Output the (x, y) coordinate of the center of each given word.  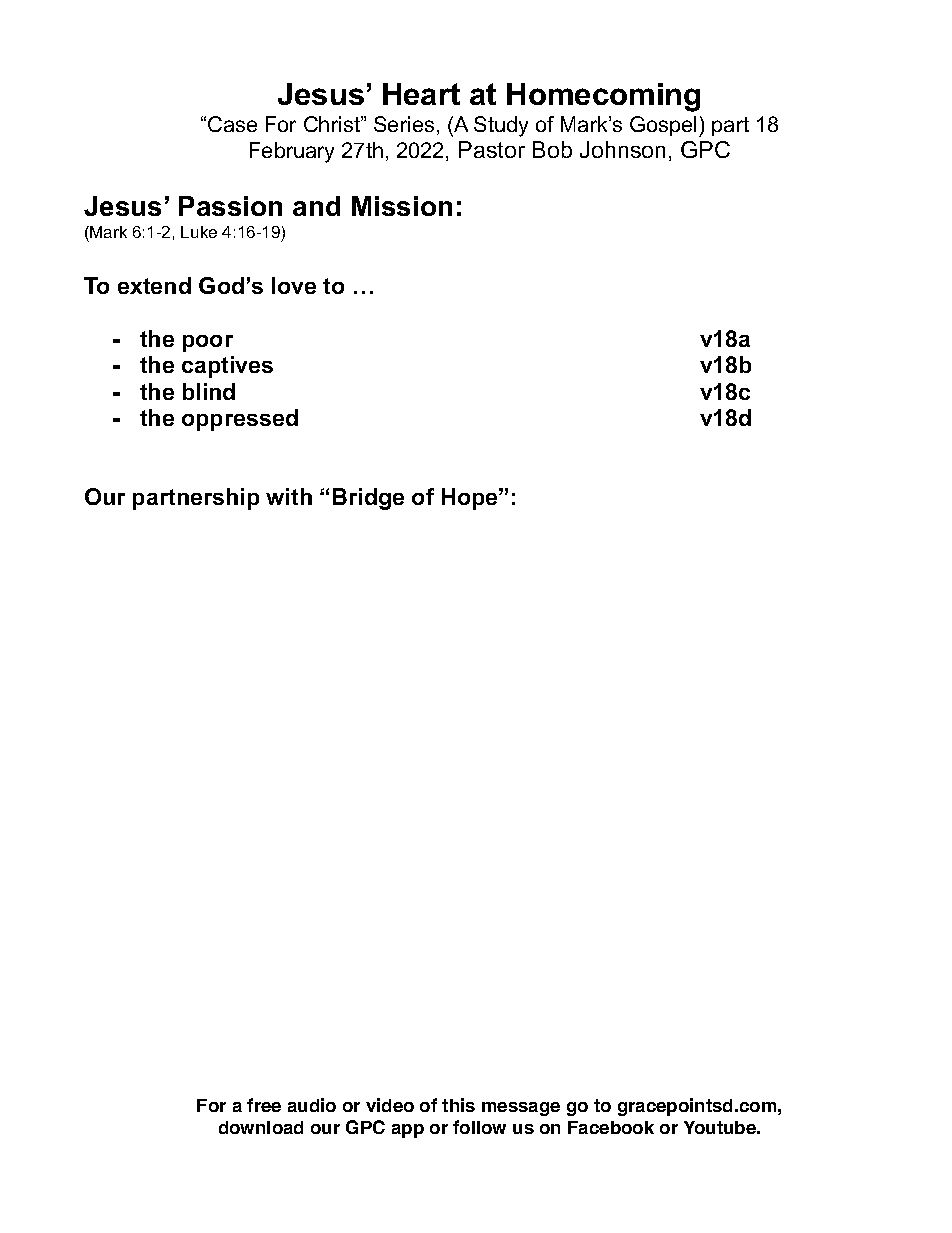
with (289, 496)
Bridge (368, 499)
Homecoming (603, 97)
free (264, 1105)
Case (232, 124)
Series (404, 124)
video (390, 1105)
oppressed (240, 420)
